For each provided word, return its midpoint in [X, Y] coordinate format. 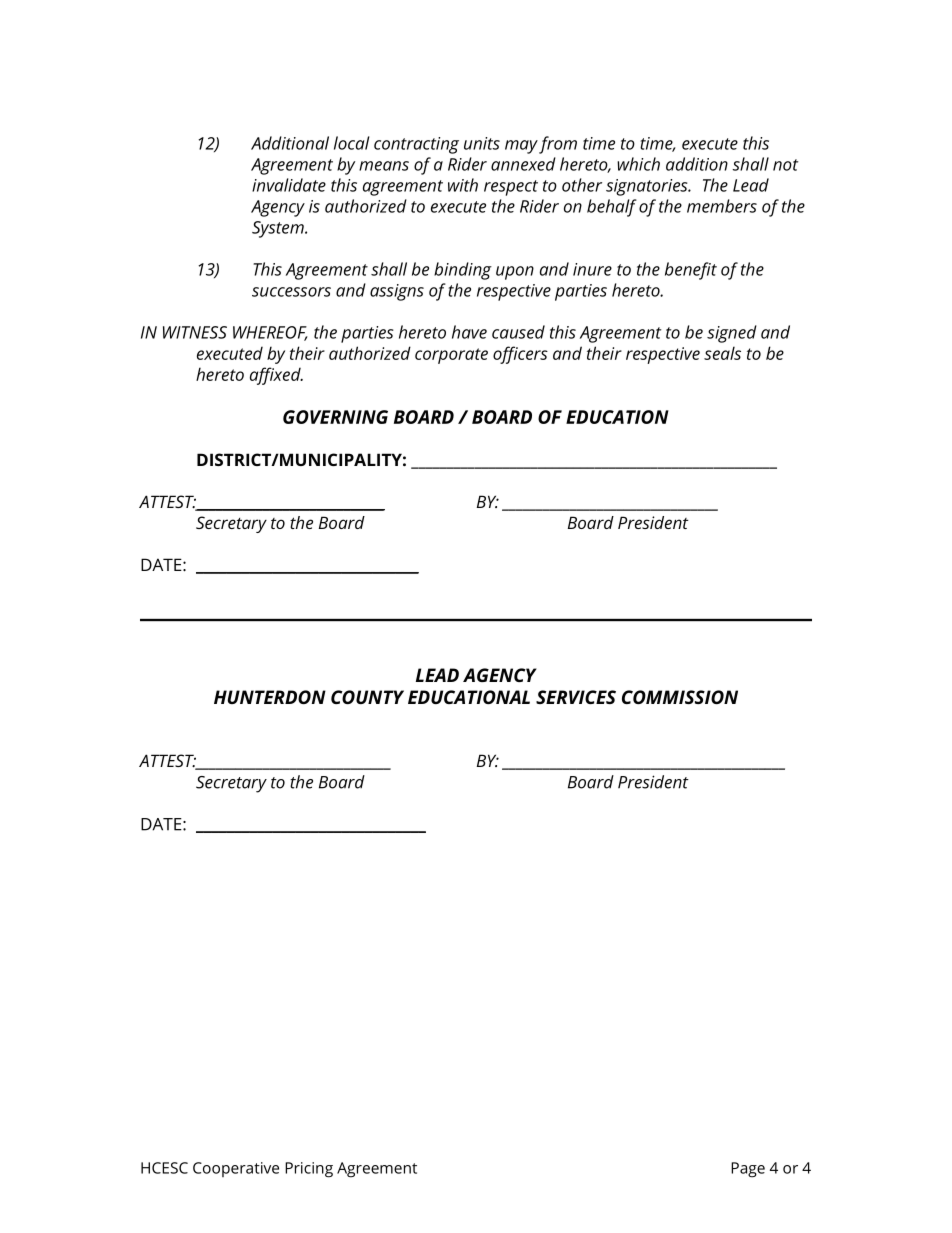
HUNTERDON [270, 697]
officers [520, 355]
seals [722, 353]
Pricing [309, 1170]
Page [748, 1170]
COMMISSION [680, 697]
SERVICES [576, 697]
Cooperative [236, 1169]
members [722, 206]
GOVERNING [335, 417]
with [463, 185]
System [279, 229]
